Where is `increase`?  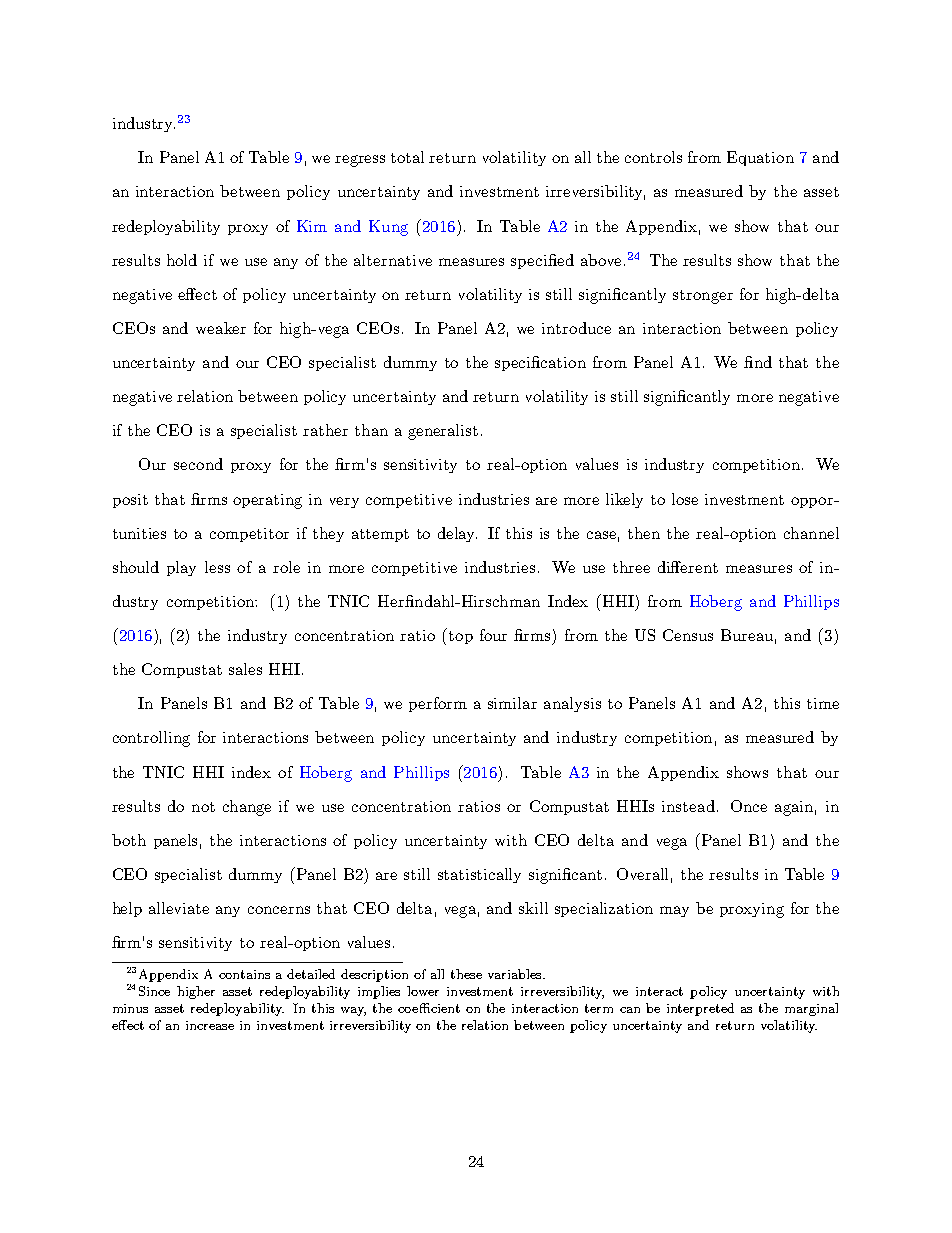 increase is located at coordinates (210, 1025).
